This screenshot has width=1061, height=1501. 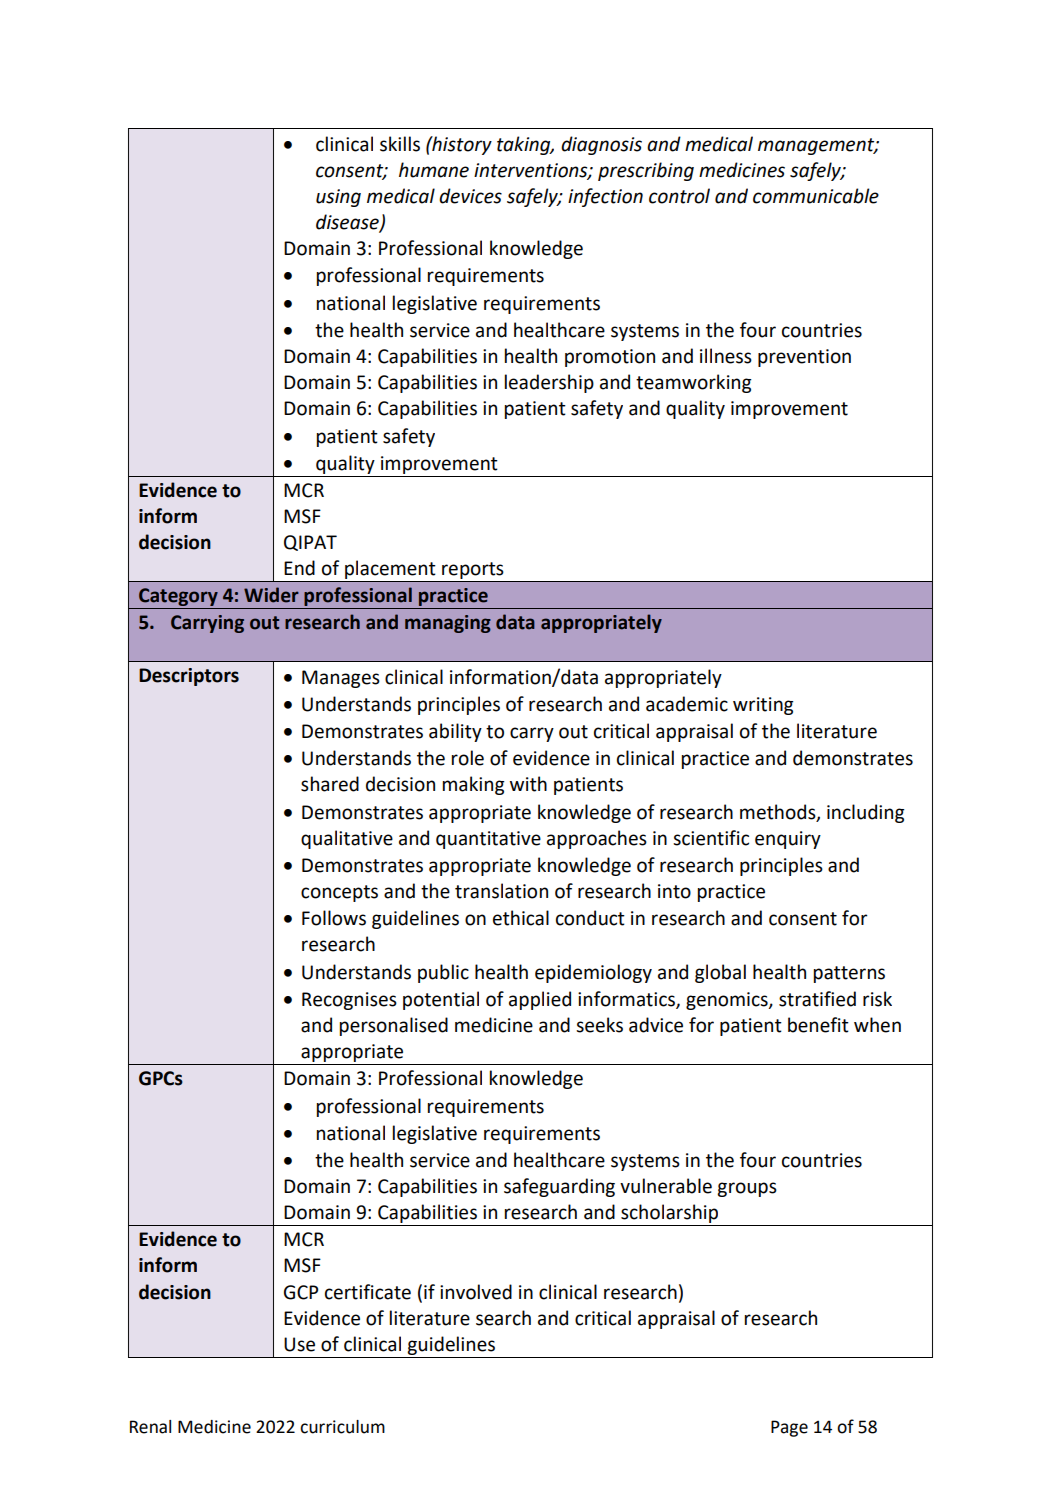 I want to click on devices, so click(x=470, y=196).
